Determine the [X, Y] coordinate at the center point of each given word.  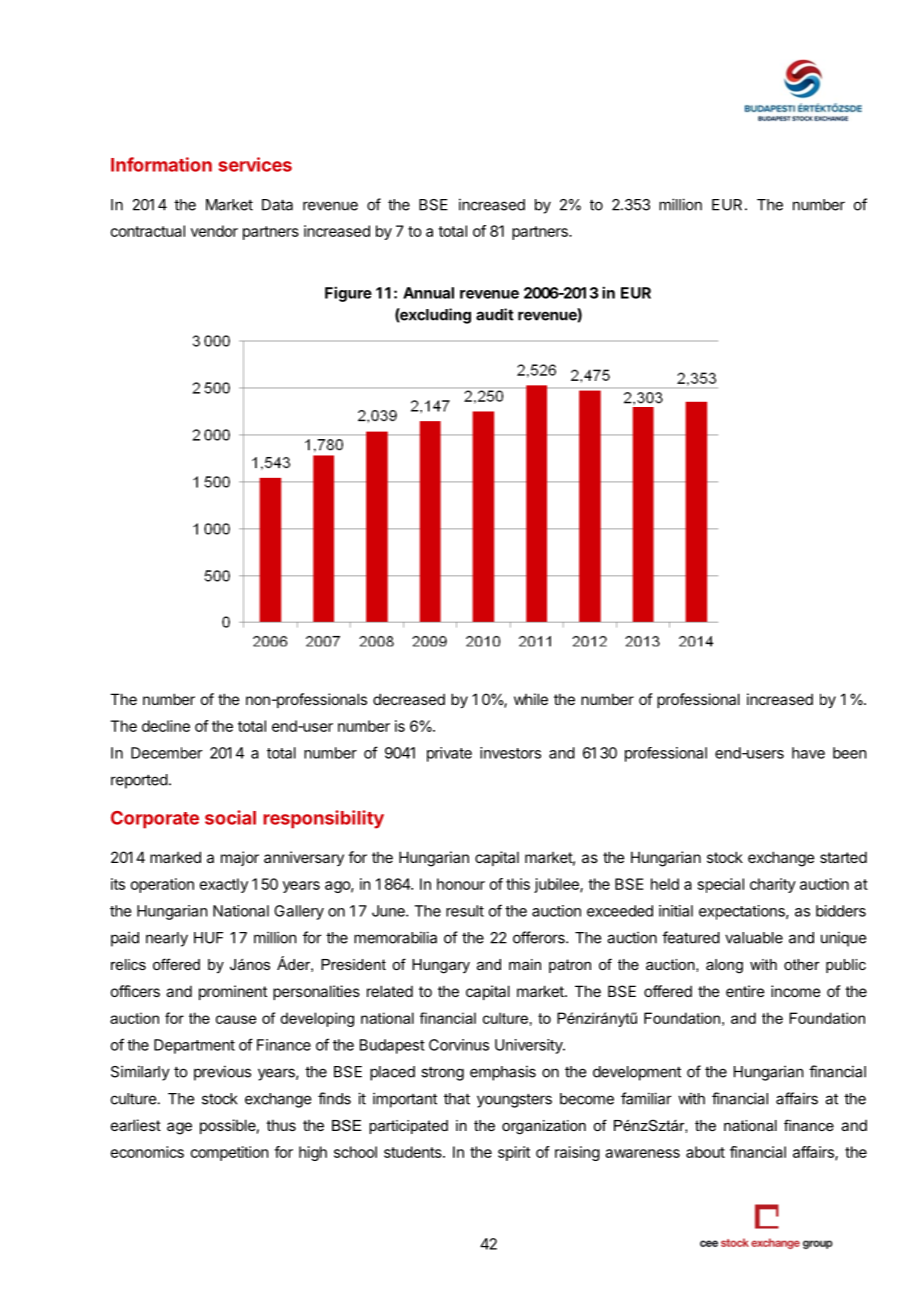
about [705, 1152]
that [457, 1099]
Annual [428, 293]
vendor [214, 231]
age [179, 1128]
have [808, 753]
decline [166, 726]
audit [495, 314]
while [531, 699]
